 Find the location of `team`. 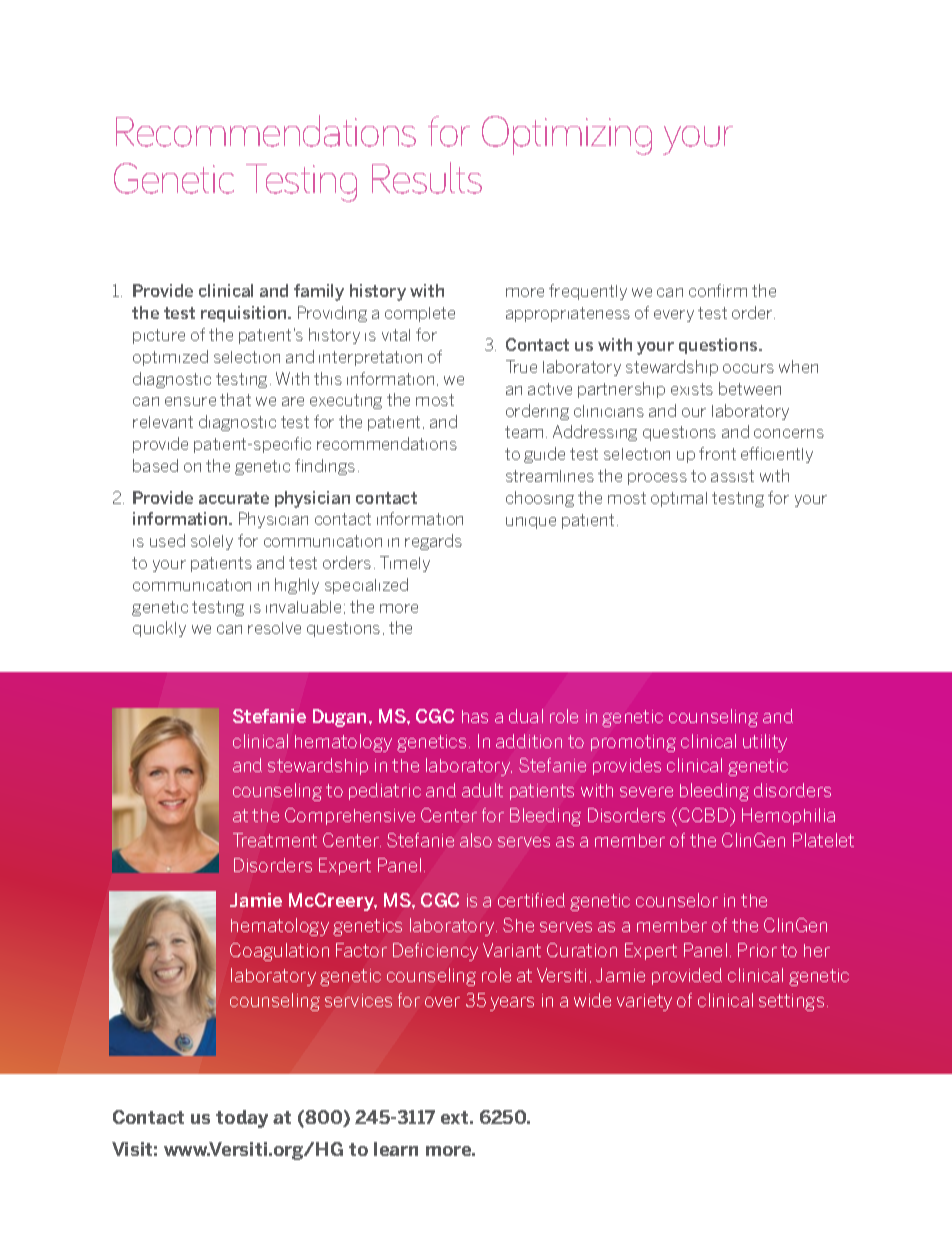

team is located at coordinates (524, 432).
